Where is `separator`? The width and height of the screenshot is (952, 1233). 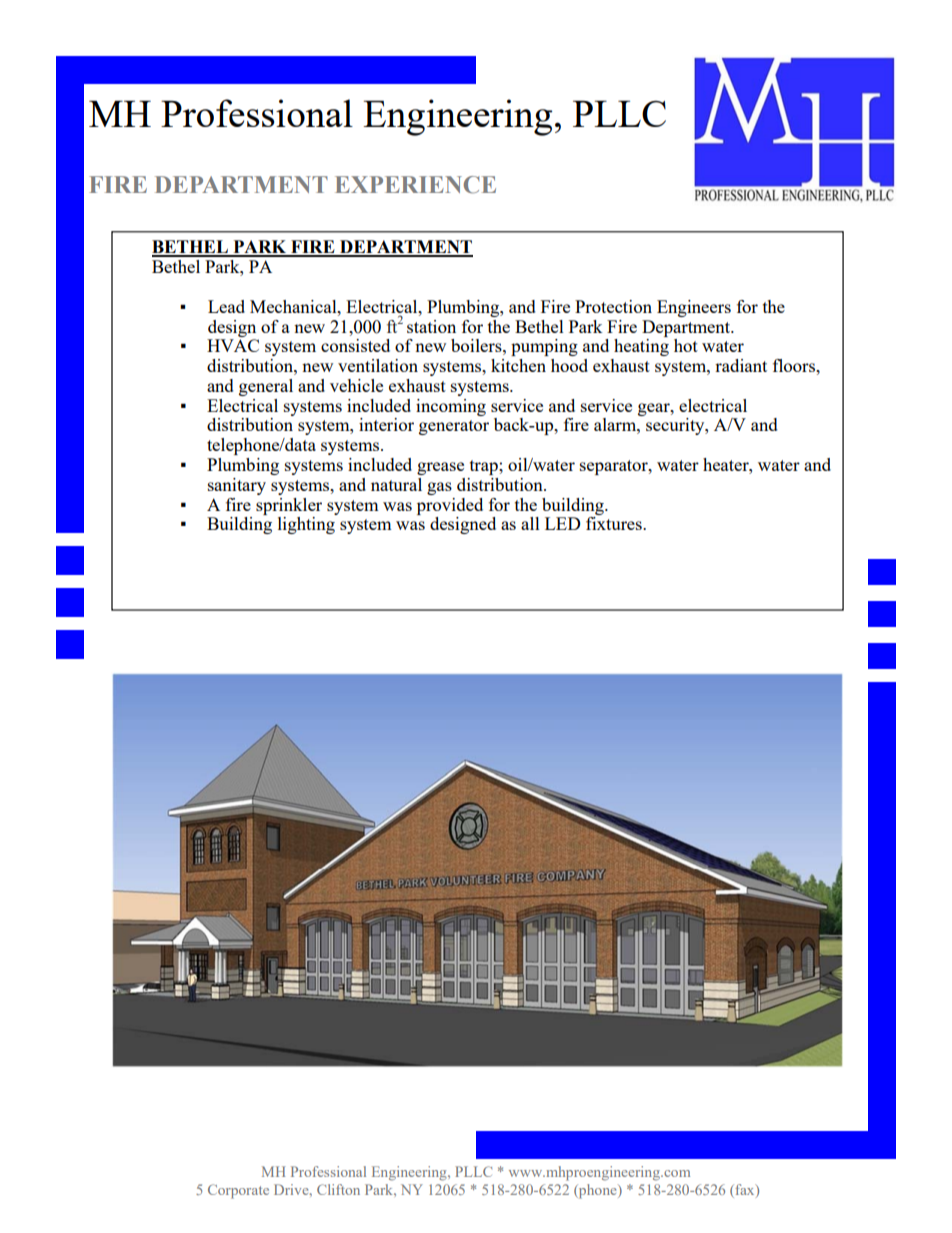
separator is located at coordinates (615, 467).
